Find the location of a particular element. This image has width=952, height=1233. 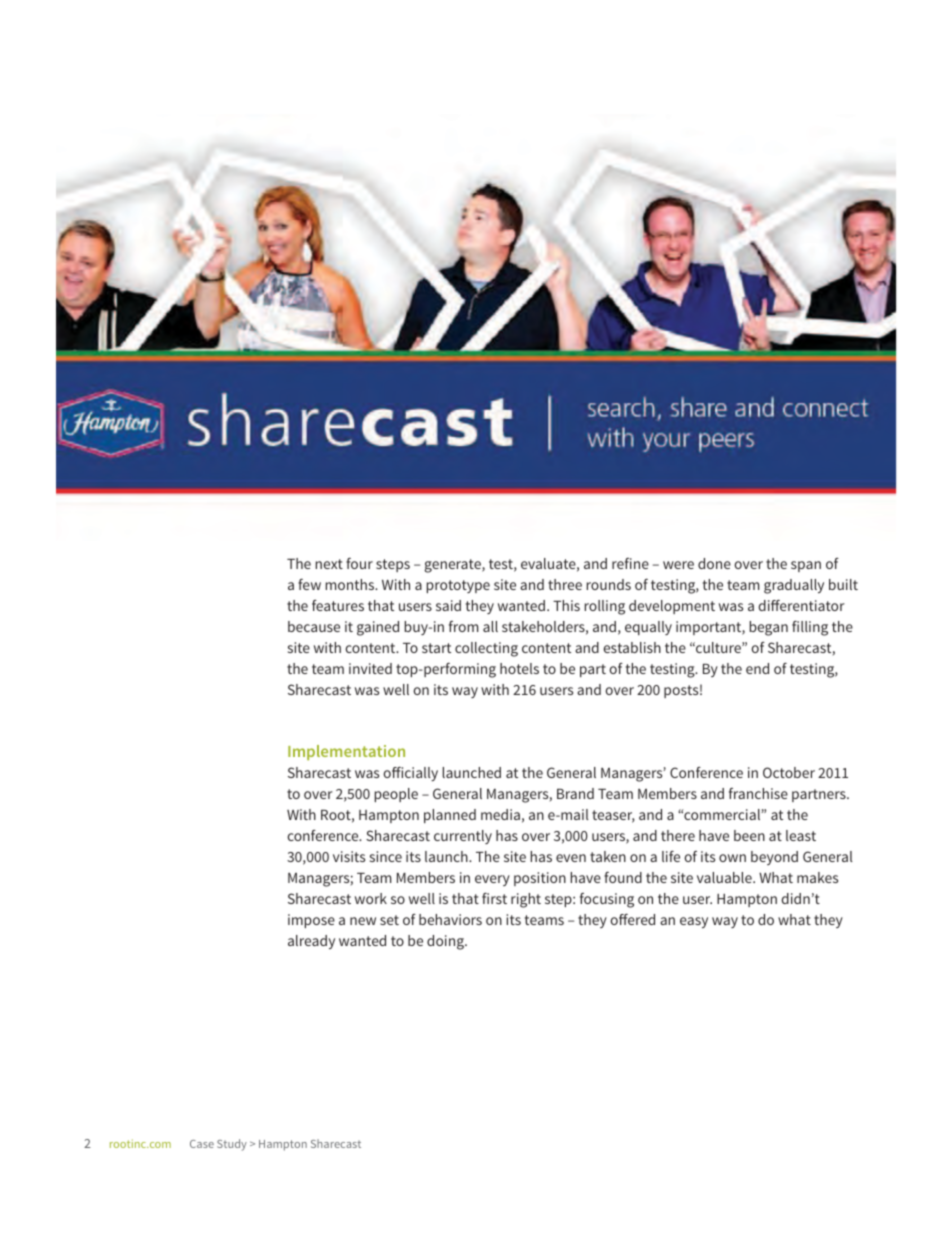

even is located at coordinates (571, 858).
